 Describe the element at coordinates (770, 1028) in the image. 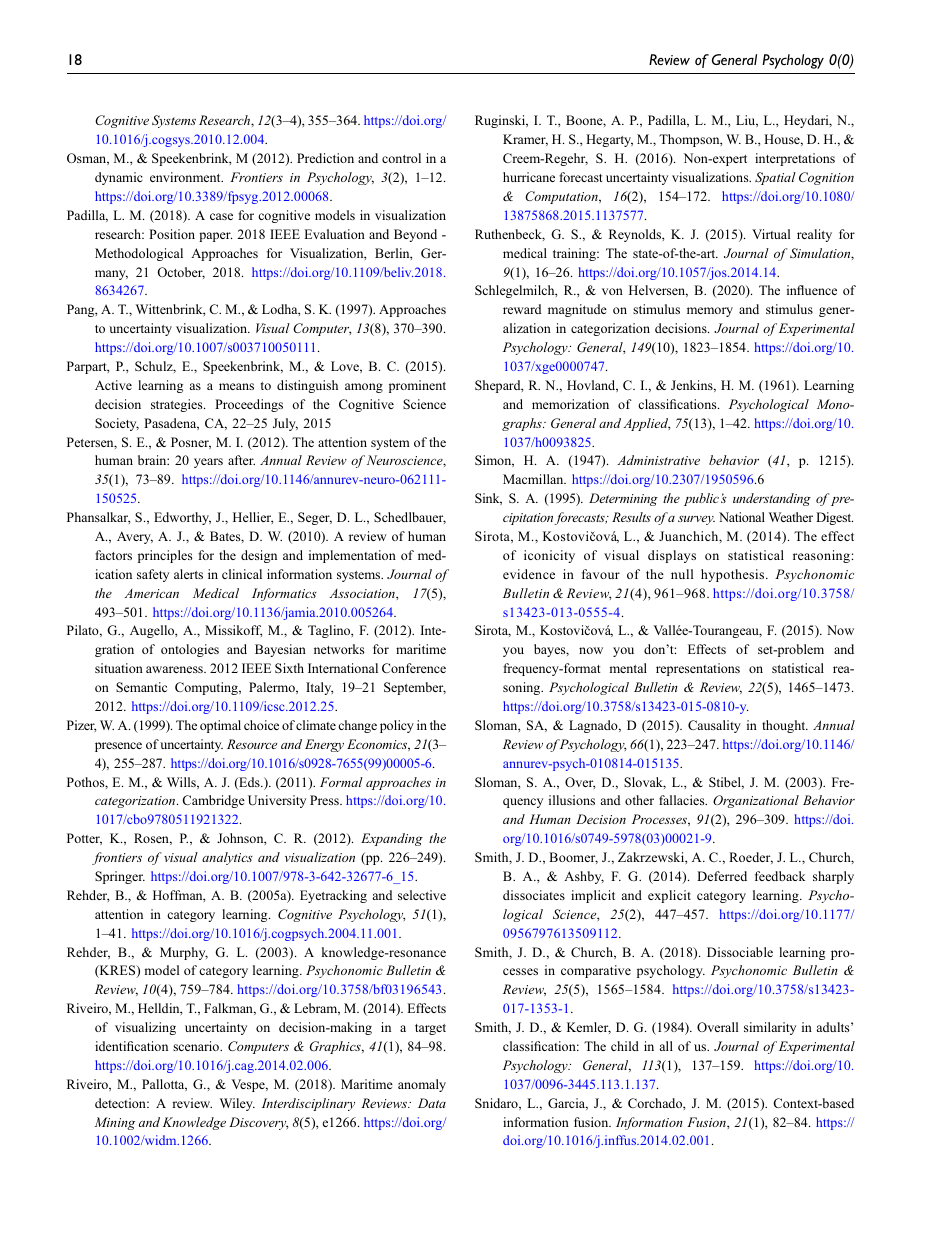

I see `similarity` at that location.
